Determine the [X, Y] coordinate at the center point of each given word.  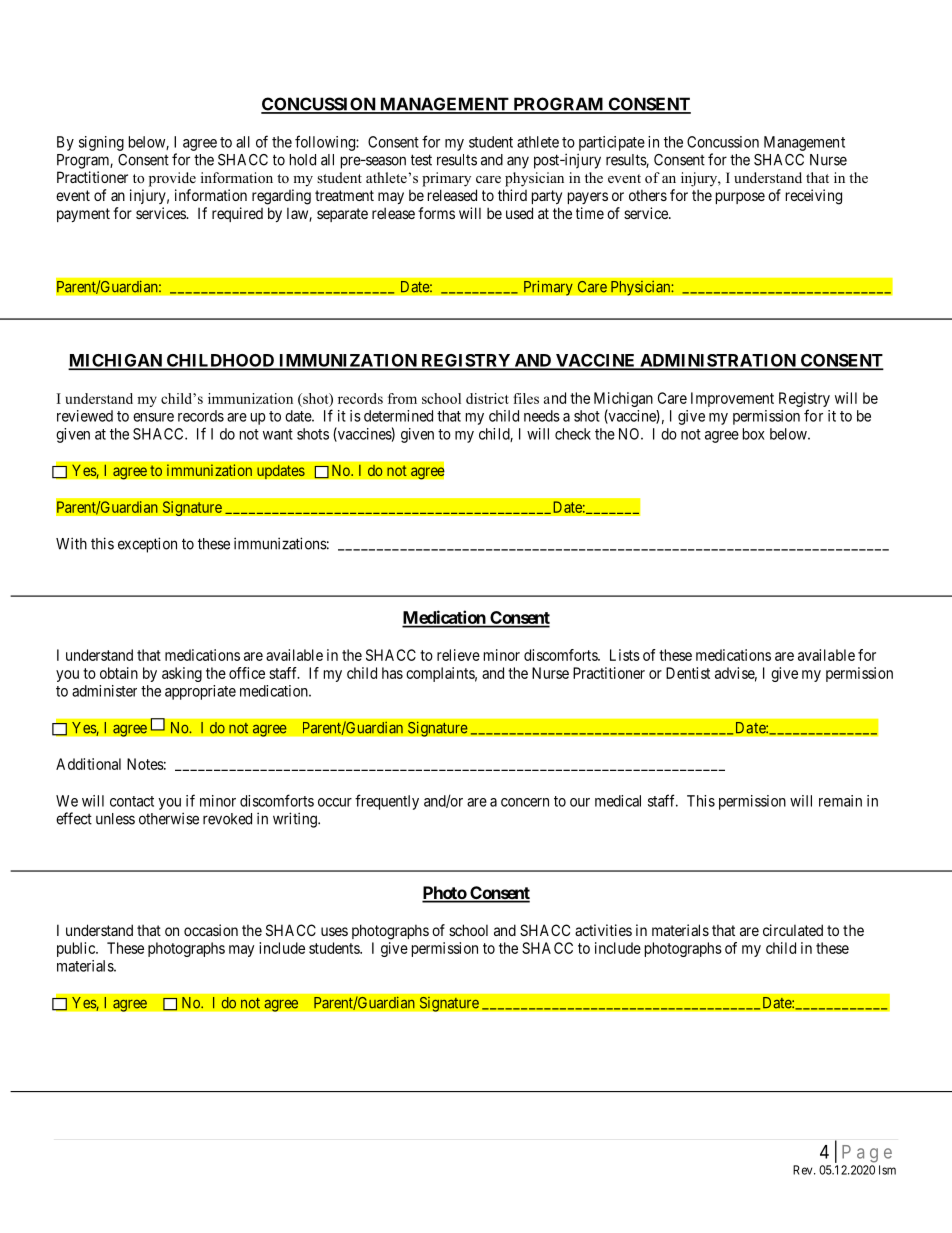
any [518, 162]
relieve [458, 655]
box [754, 434]
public [77, 949]
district [487, 398]
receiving [814, 197]
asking [182, 674]
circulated [793, 930]
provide [172, 179]
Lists [625, 655]
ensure [153, 417]
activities [603, 930]
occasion [211, 930]
